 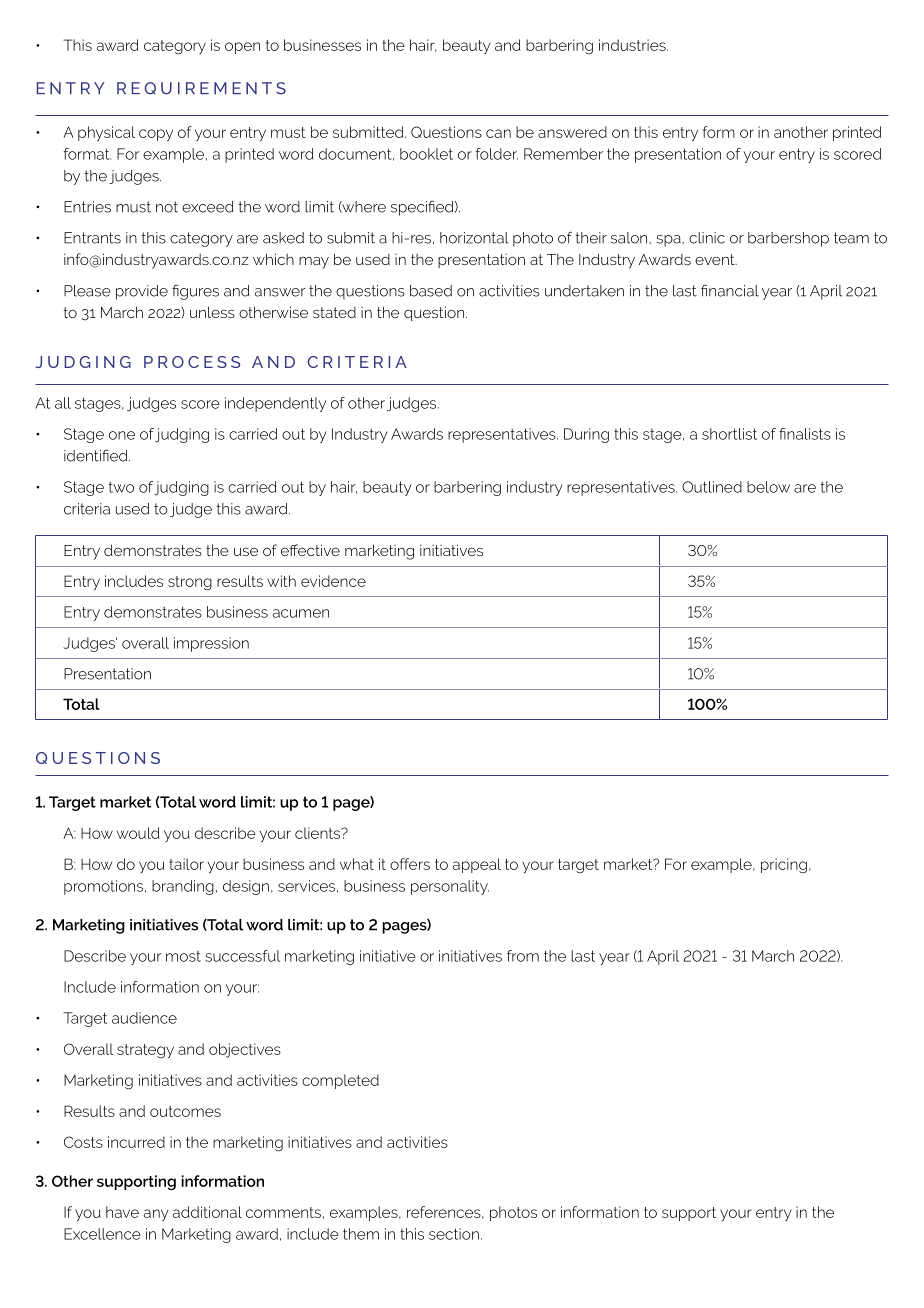 I want to click on one, so click(x=122, y=435).
